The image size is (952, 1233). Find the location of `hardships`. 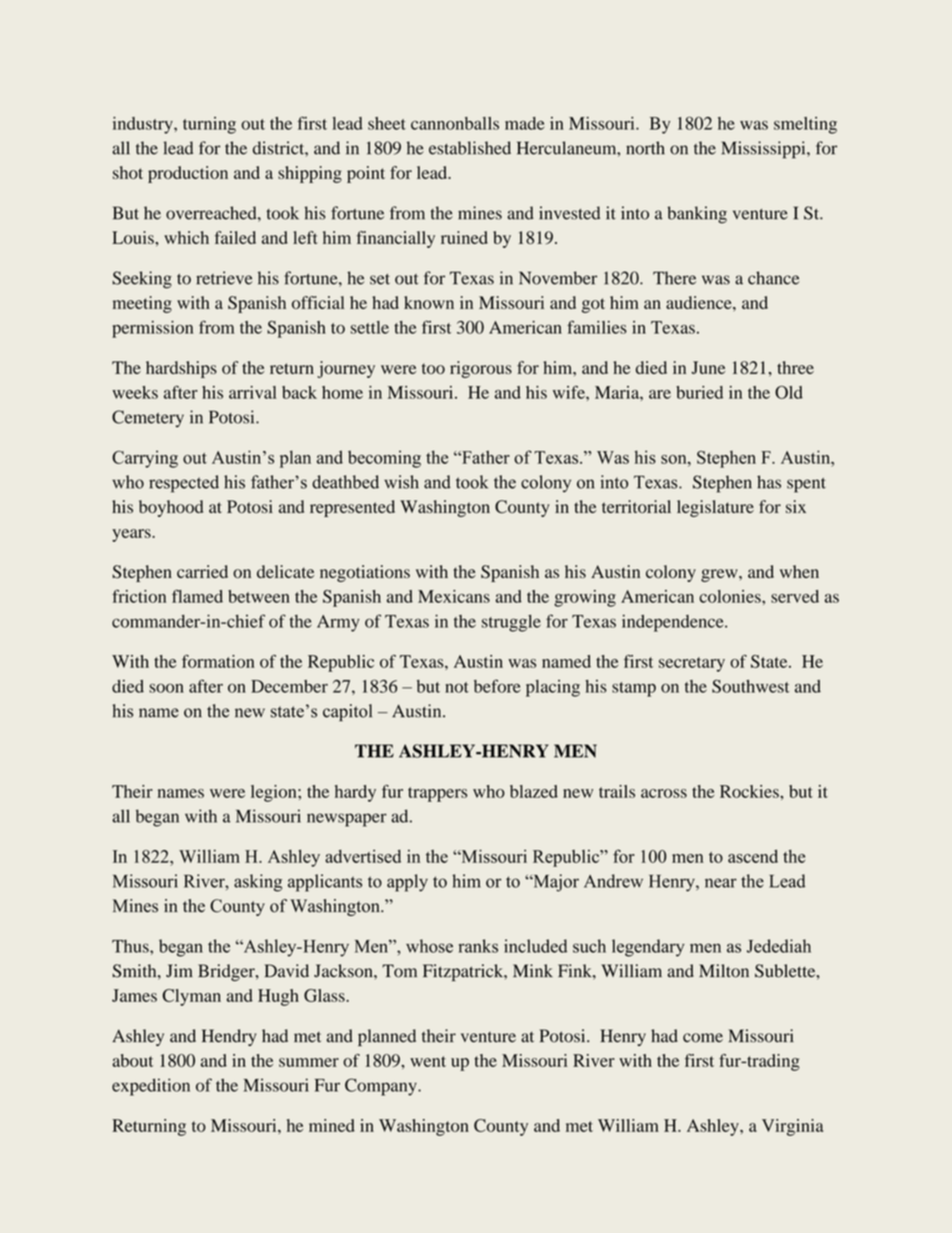

hardships is located at coordinates (181, 369).
